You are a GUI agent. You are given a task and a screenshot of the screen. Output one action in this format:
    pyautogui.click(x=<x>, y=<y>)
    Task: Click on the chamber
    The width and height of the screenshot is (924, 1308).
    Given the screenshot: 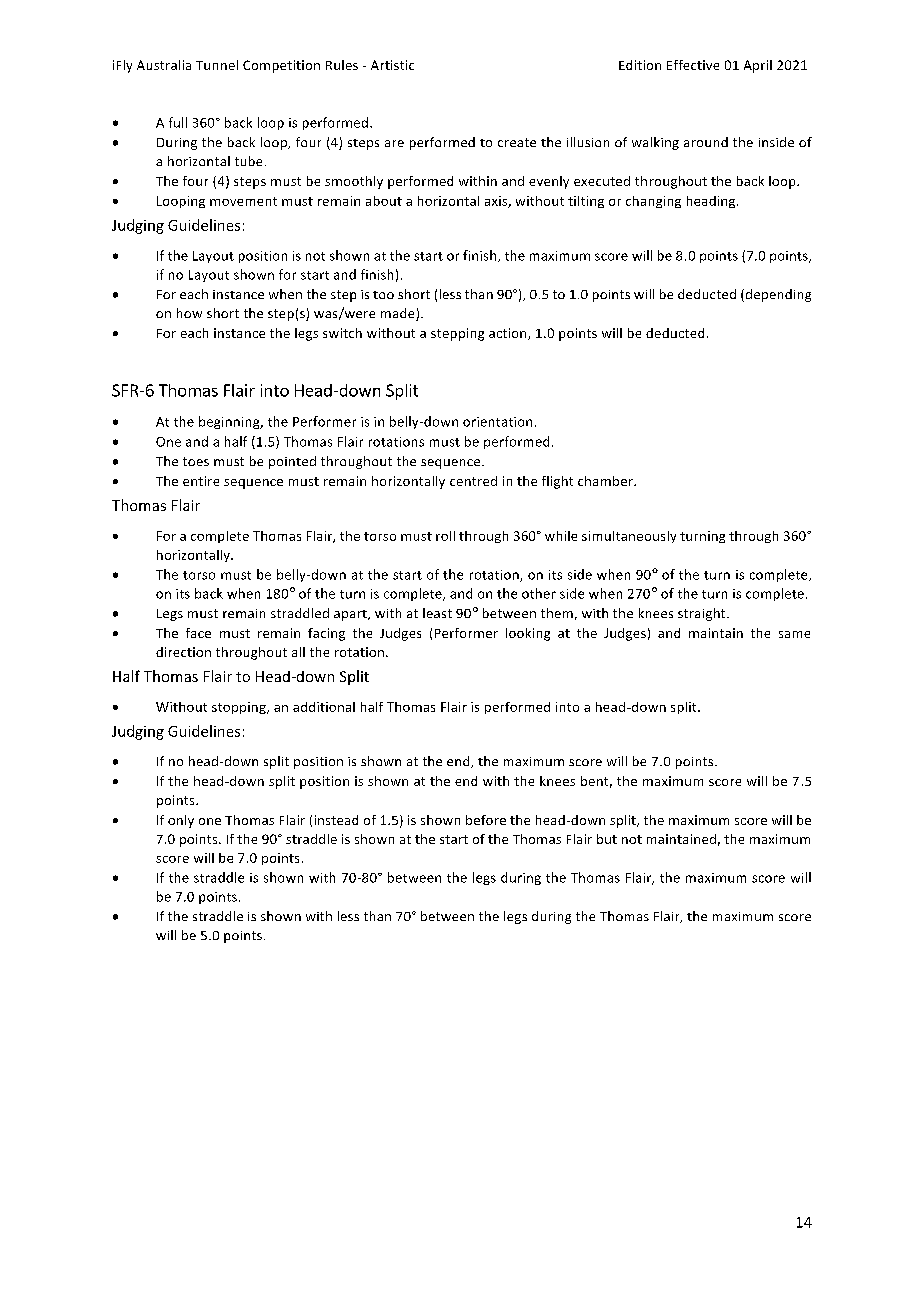 What is the action you would take?
    pyautogui.click(x=606, y=481)
